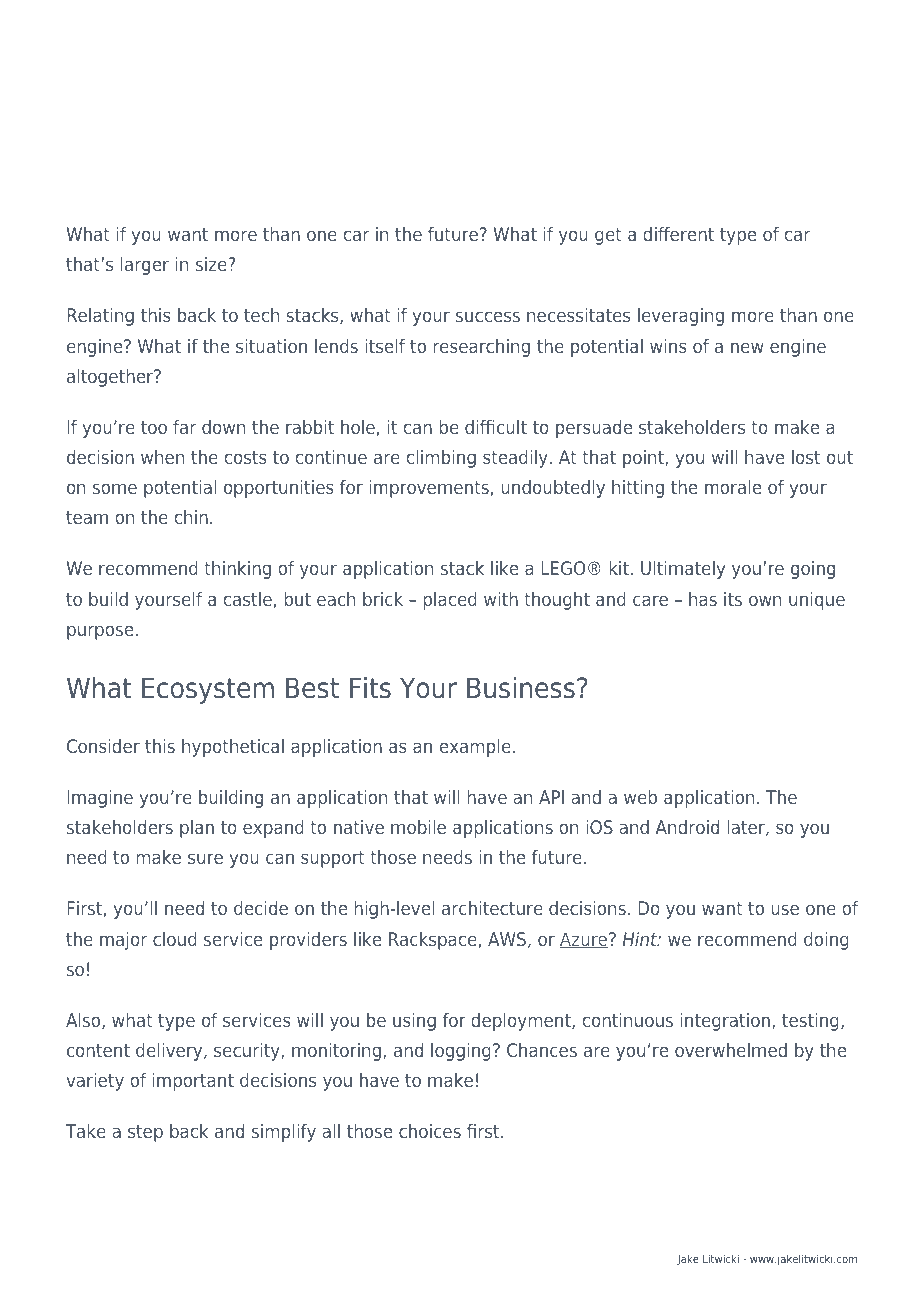 This image has height=1308, width=924. What do you see at coordinates (237, 570) in the image?
I see `thinking` at bounding box center [237, 570].
